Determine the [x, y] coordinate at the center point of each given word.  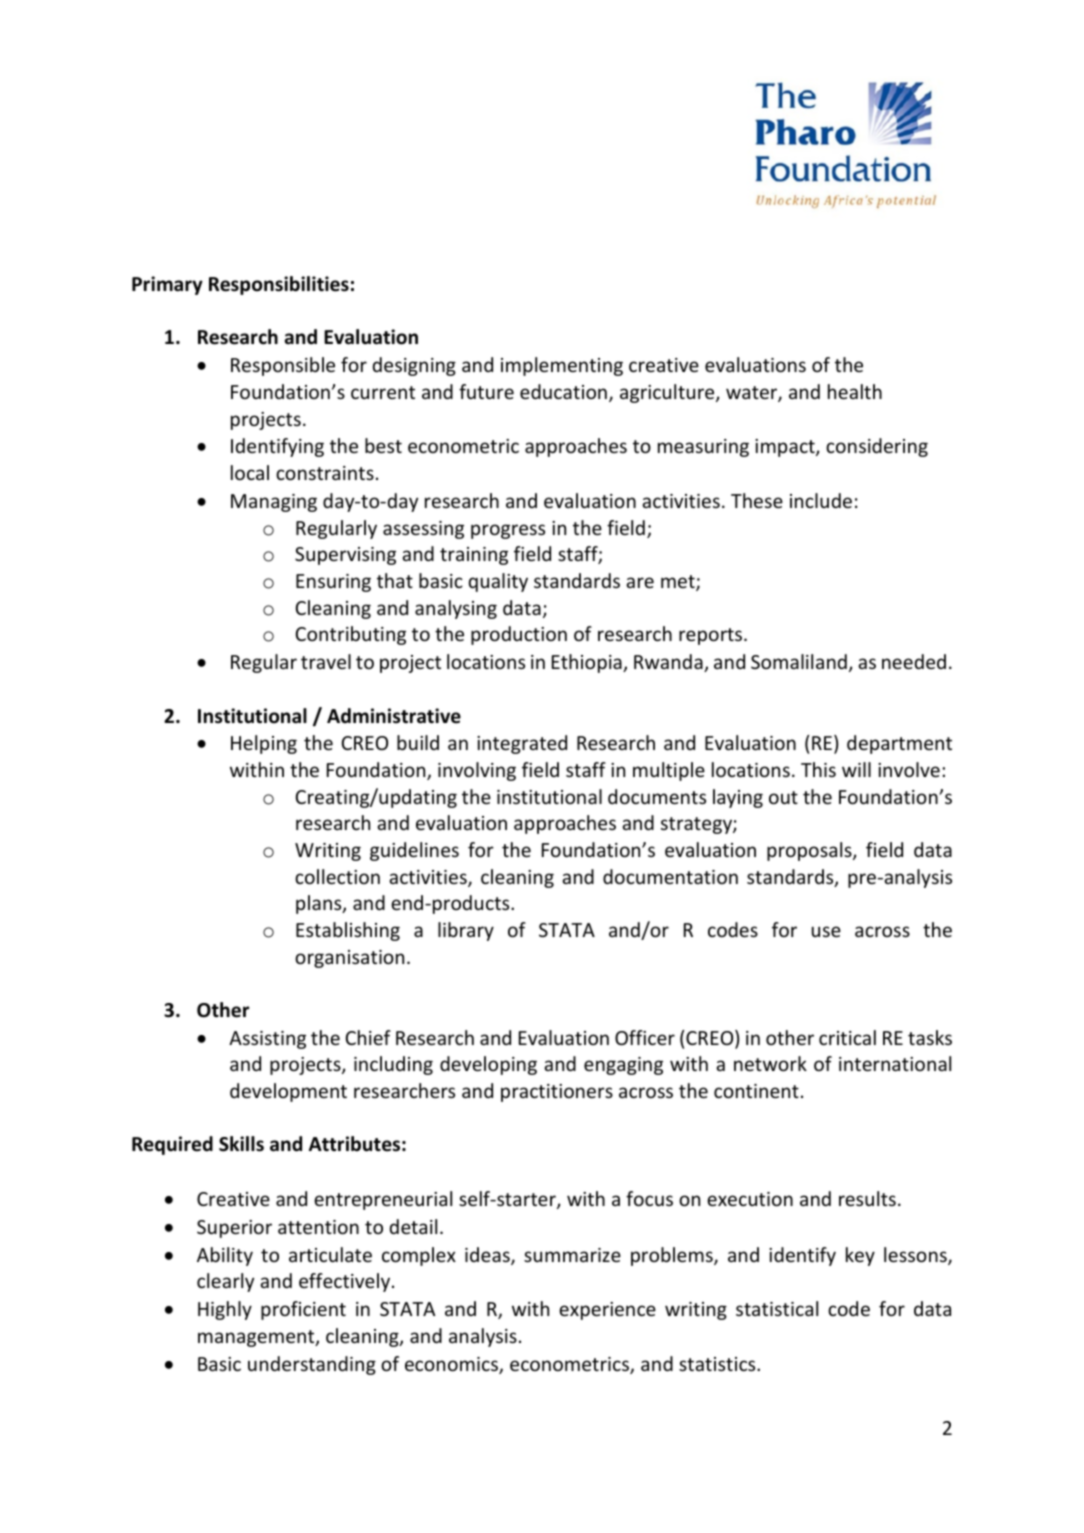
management [257, 1338]
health [855, 391]
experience [607, 1311]
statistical [777, 1308]
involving [477, 771]
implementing [562, 366]
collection [337, 876]
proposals [810, 851]
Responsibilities [279, 285]
